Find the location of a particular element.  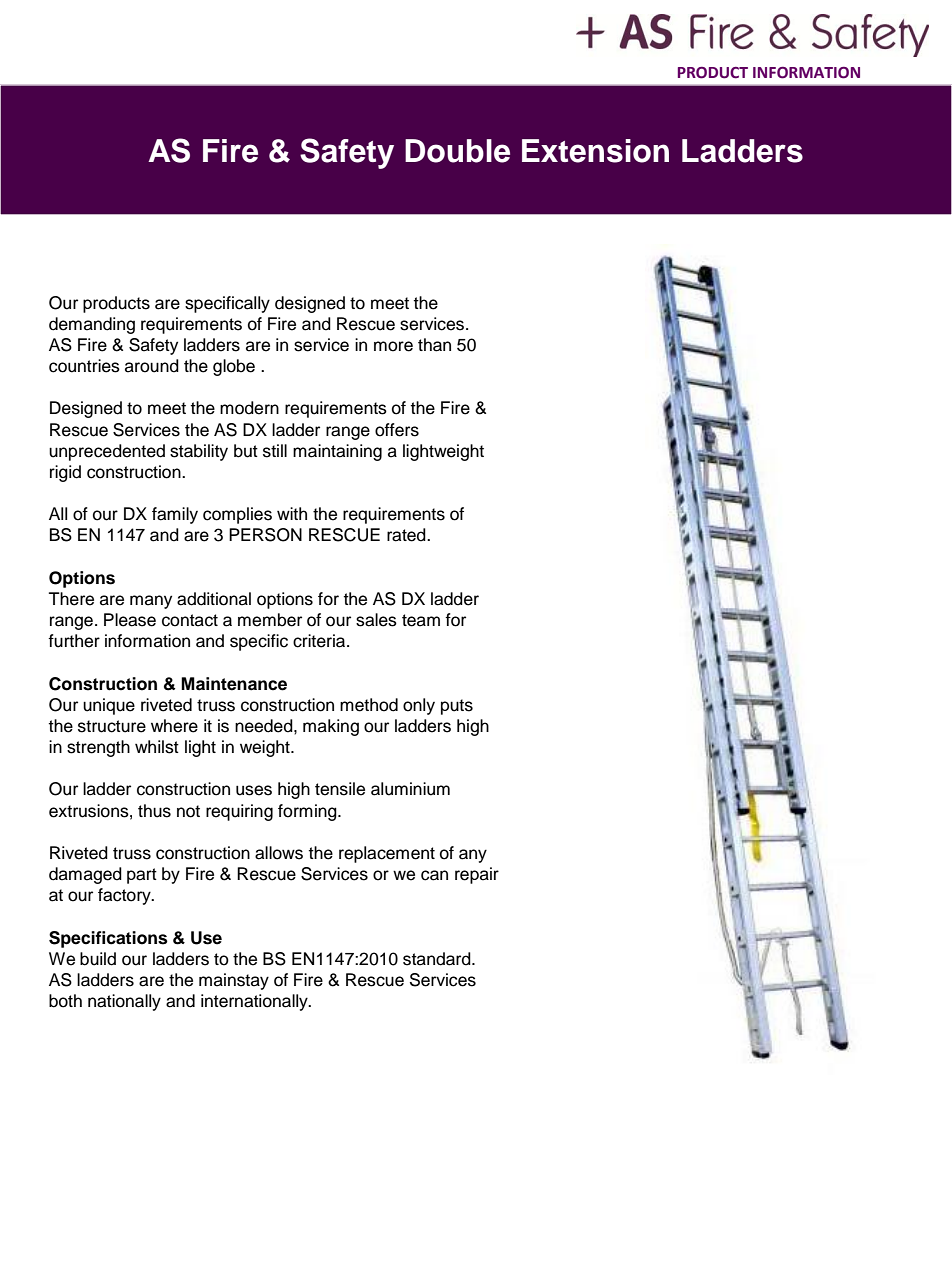

criteria is located at coordinates (320, 641).
